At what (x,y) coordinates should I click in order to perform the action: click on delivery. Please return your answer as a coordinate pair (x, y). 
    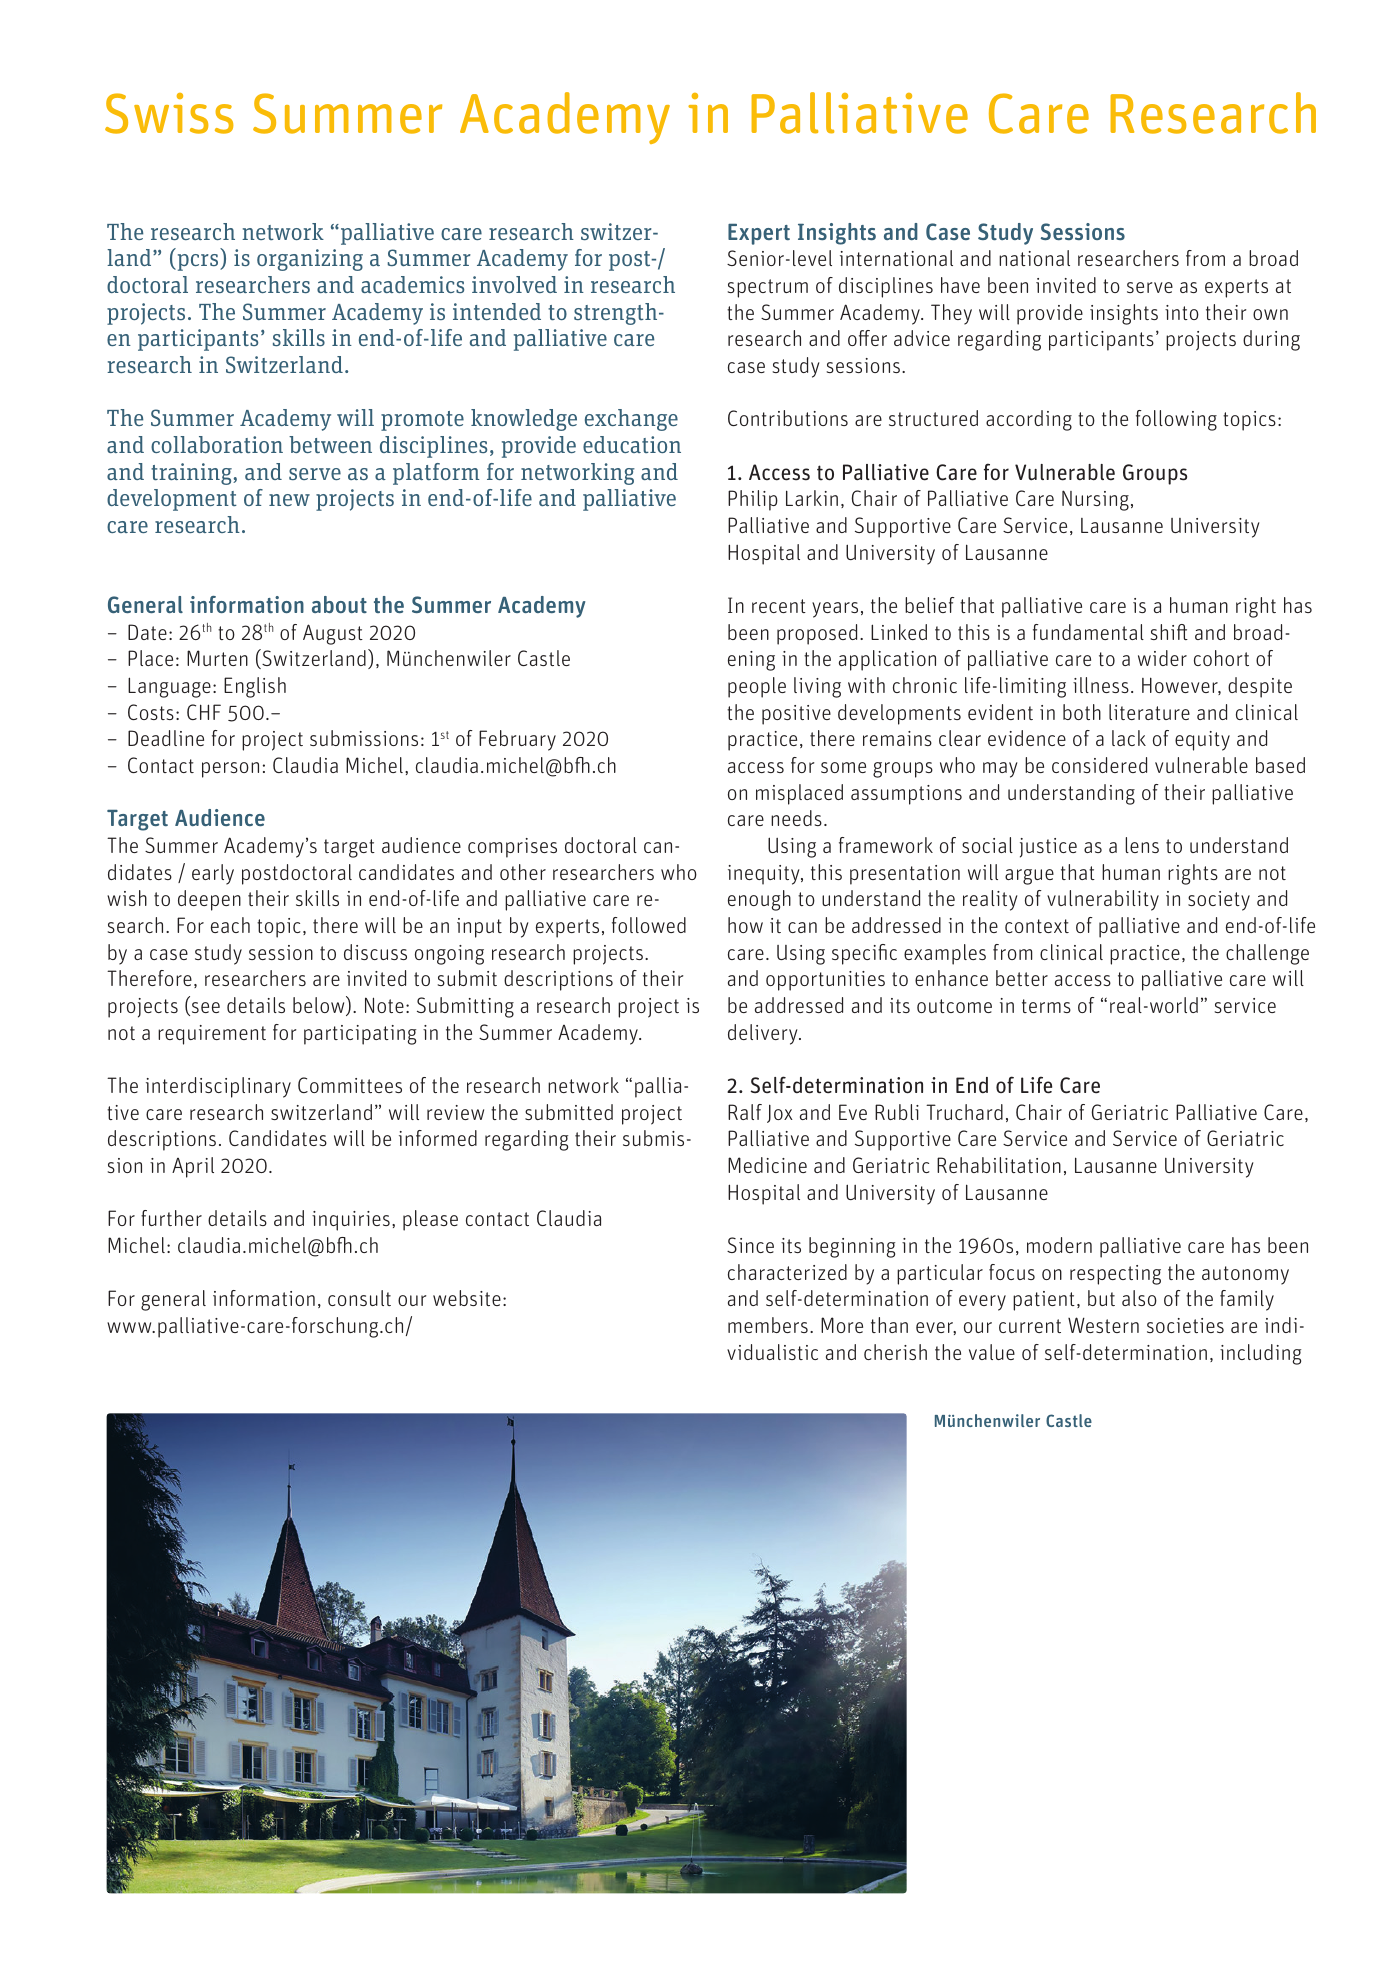
    Looking at the image, I should click on (764, 1034).
